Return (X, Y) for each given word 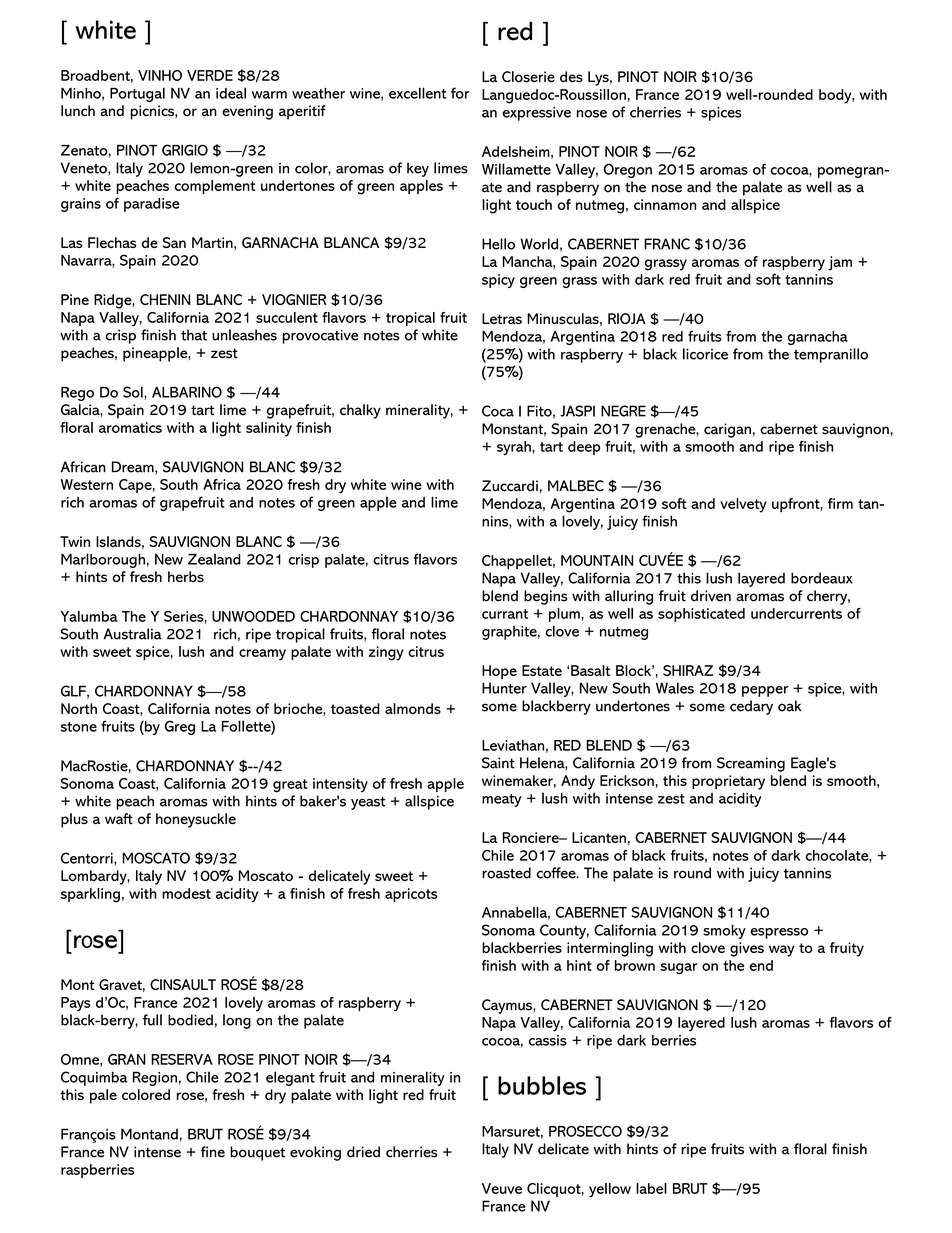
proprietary (728, 782)
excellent (417, 93)
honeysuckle (196, 820)
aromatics (130, 427)
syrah (515, 448)
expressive (536, 114)
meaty (502, 800)
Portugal (137, 94)
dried (363, 1152)
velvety (743, 505)
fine (213, 1152)
